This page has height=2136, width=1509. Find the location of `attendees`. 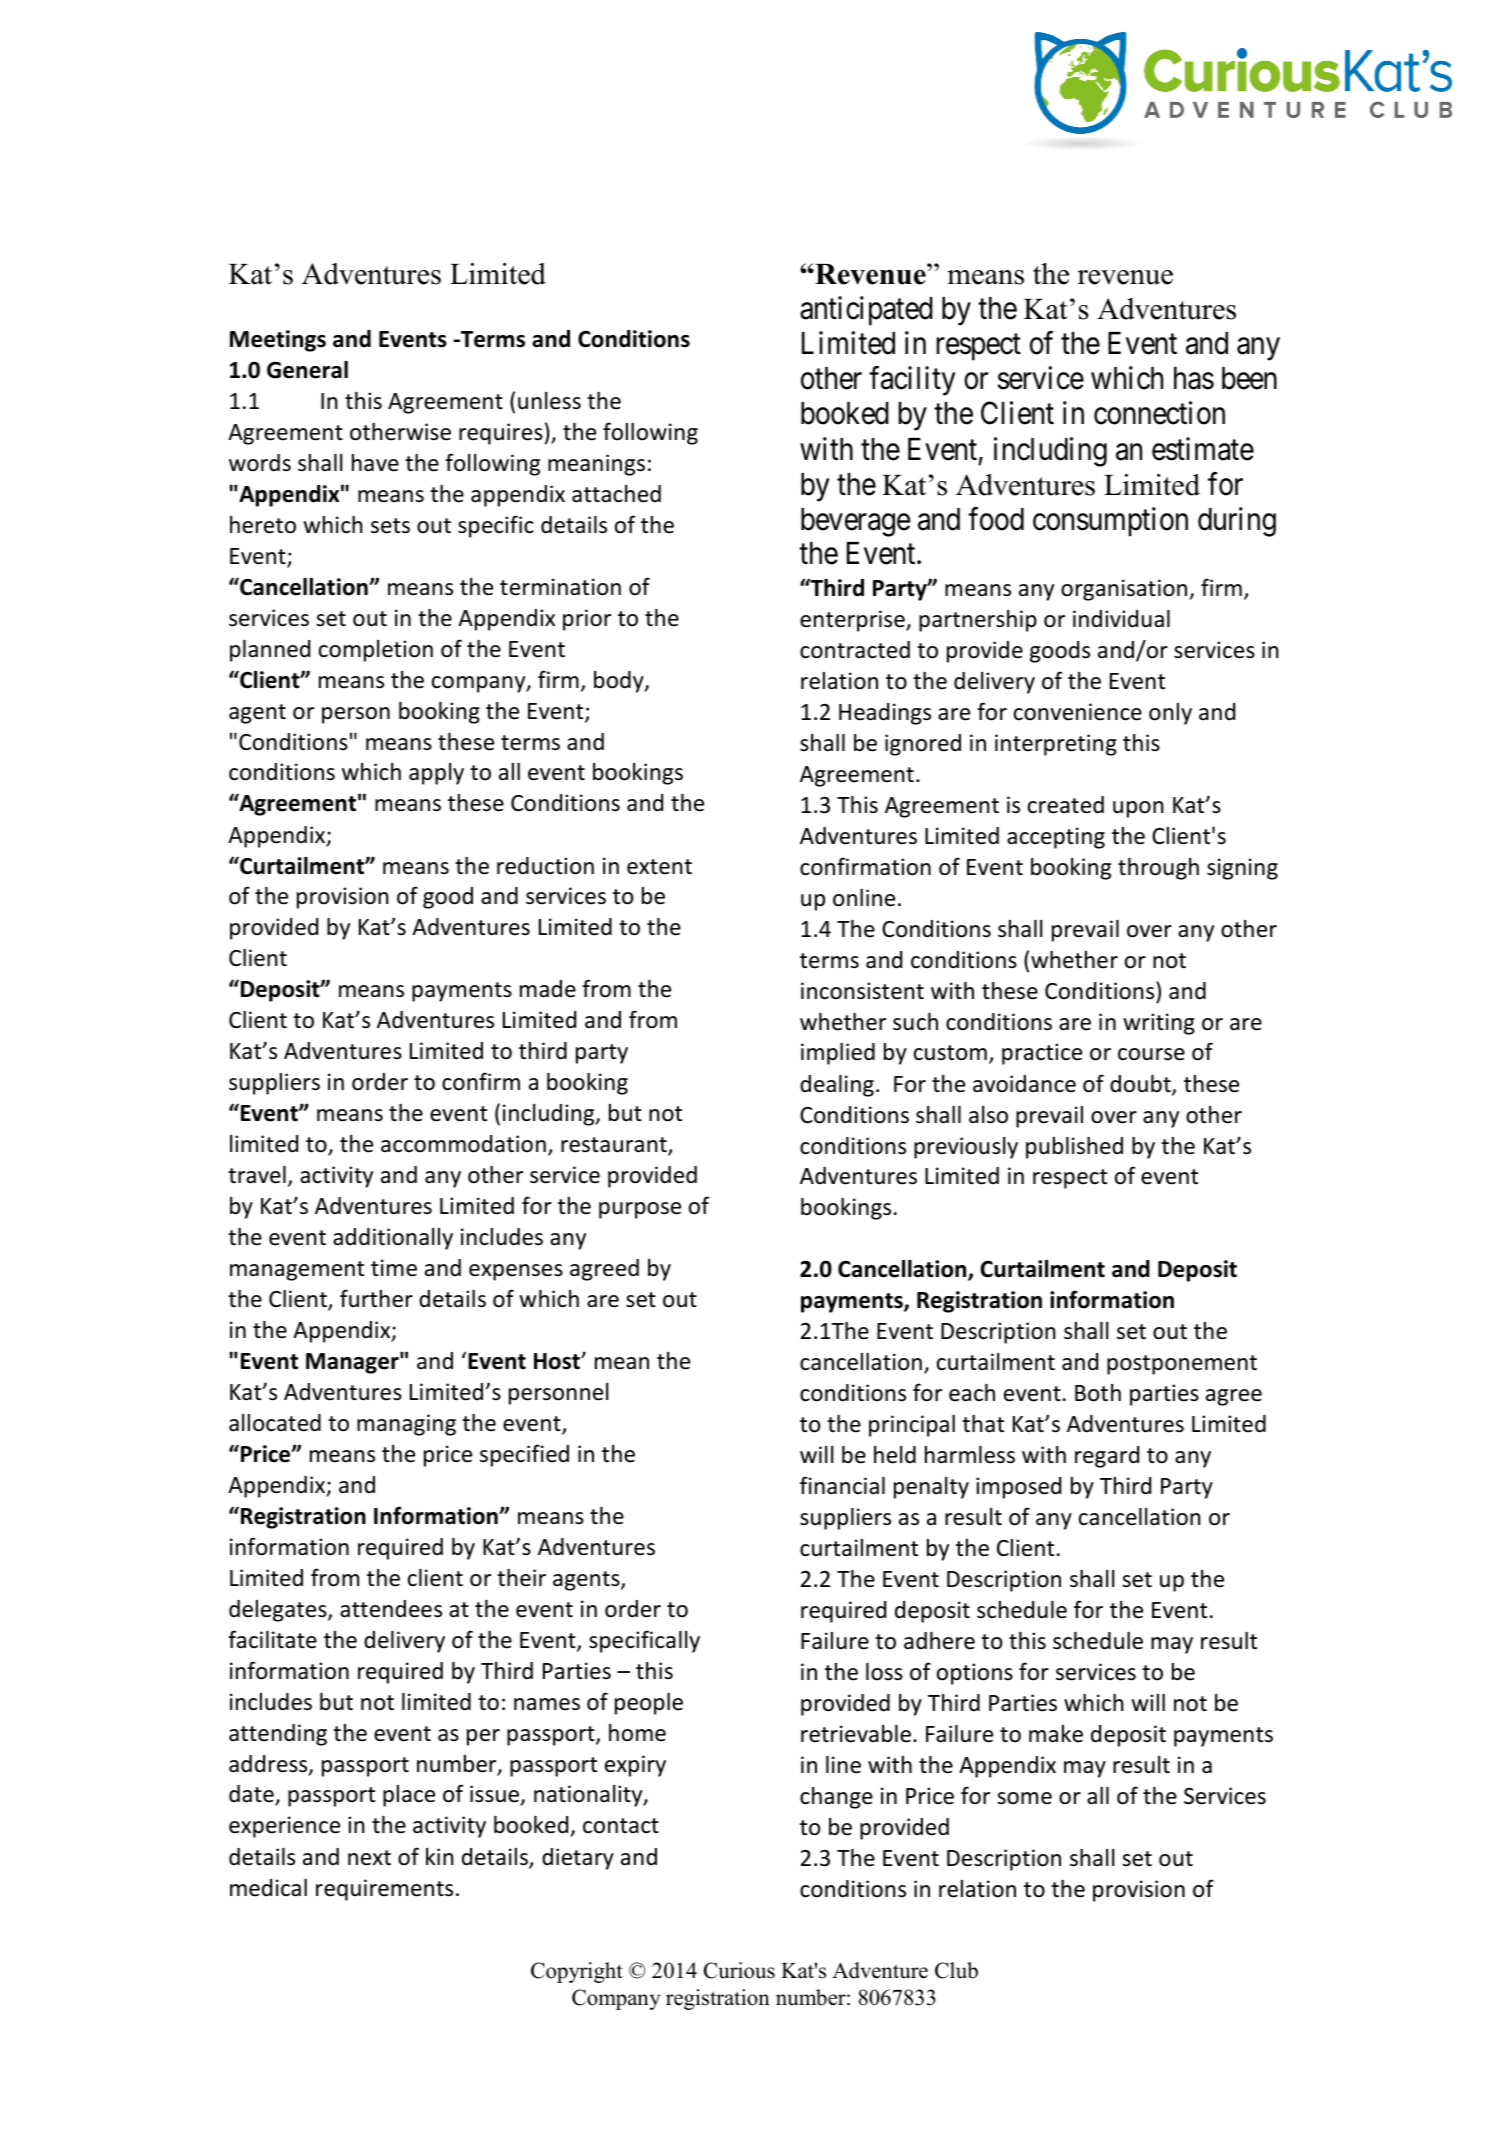

attendees is located at coordinates (391, 1609).
